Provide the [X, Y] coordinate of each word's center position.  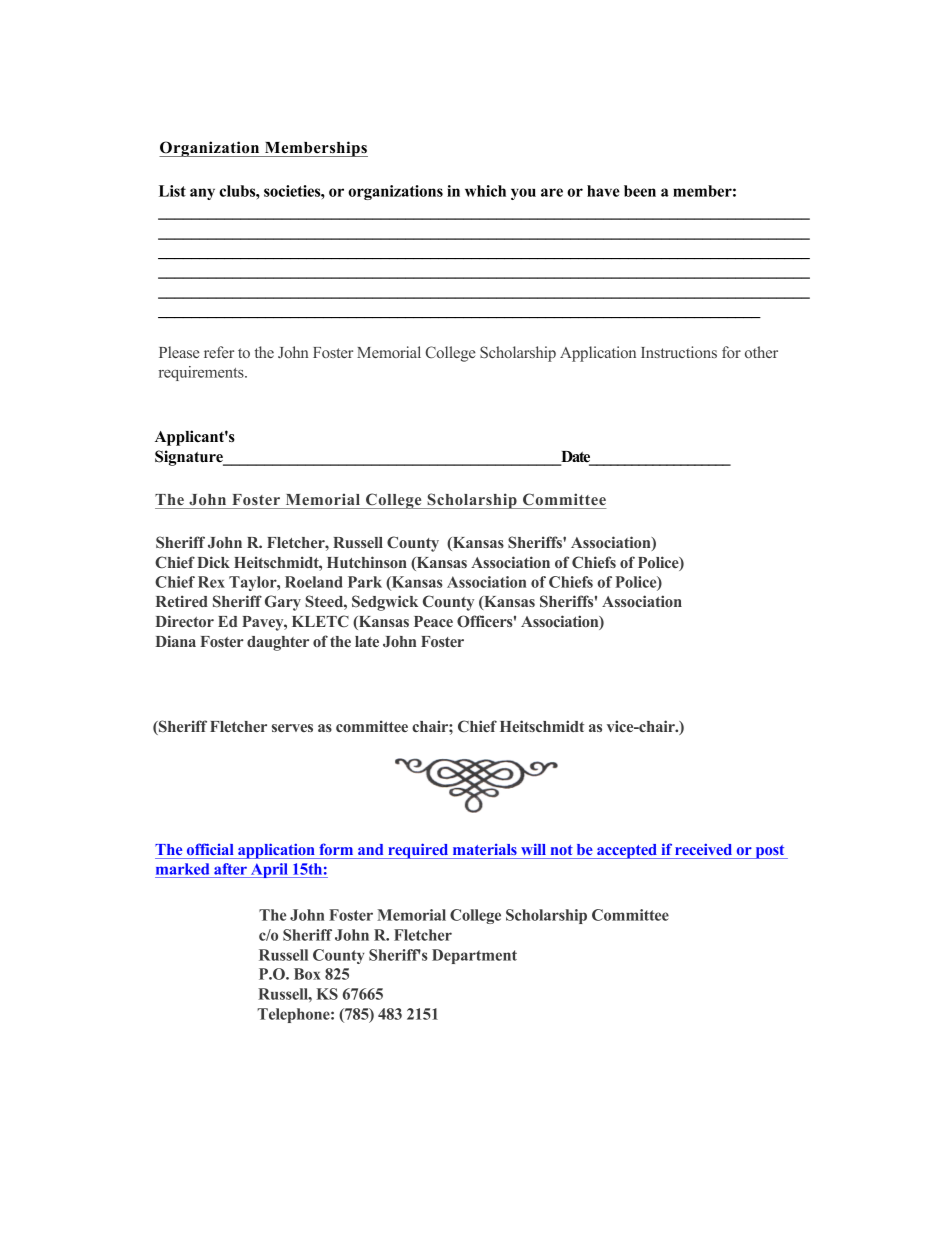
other [761, 352]
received [703, 849]
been [640, 191]
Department [474, 956]
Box [307, 974]
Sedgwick [385, 603]
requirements [202, 373]
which [485, 191]
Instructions [679, 352]
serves [292, 728]
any [202, 194]
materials [485, 849]
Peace [433, 621]
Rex [211, 582]
